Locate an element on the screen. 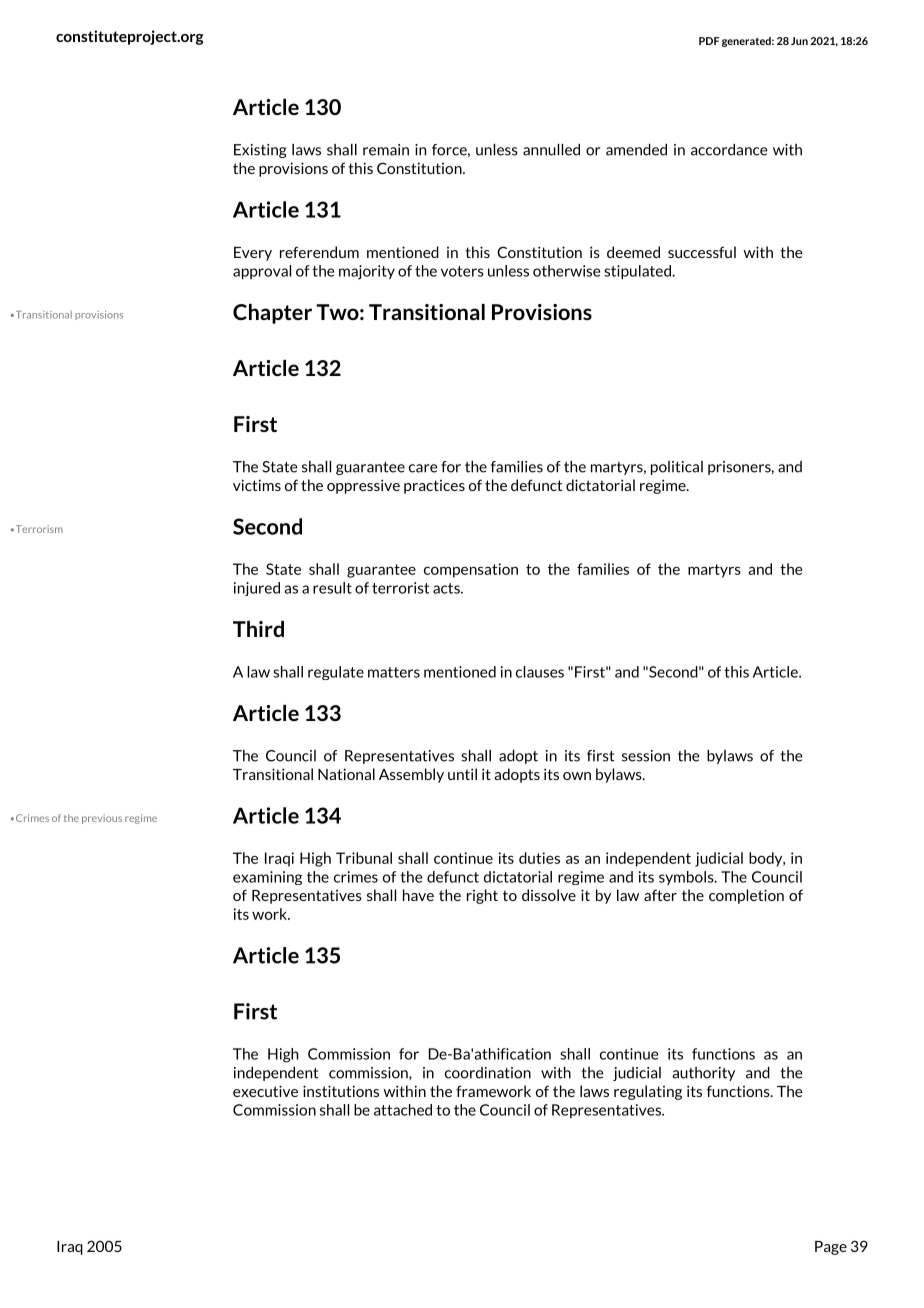 This screenshot has width=924, height=1308. acts is located at coordinates (447, 588).
